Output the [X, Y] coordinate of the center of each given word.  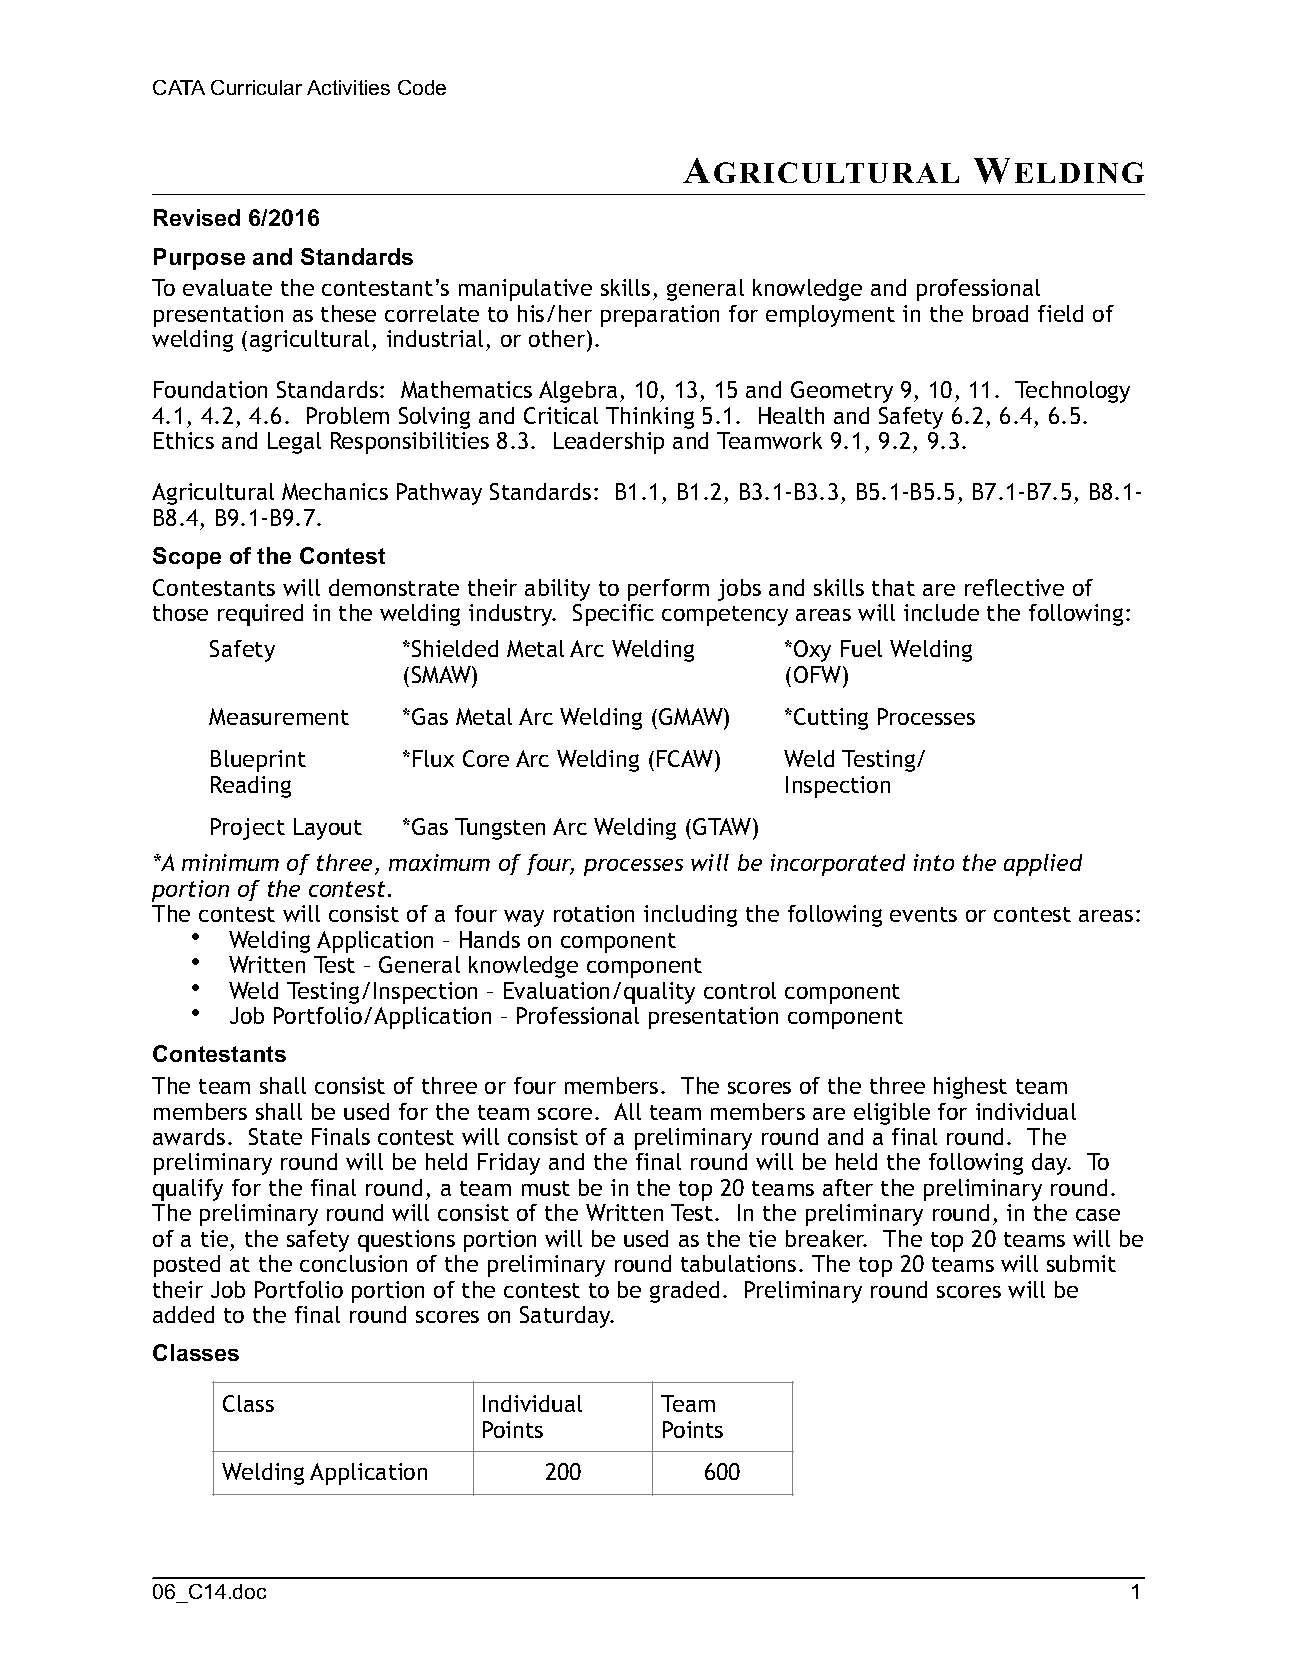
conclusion [353, 1263]
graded [684, 1292]
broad [1000, 313]
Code [422, 87]
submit [1081, 1263]
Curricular [256, 87]
